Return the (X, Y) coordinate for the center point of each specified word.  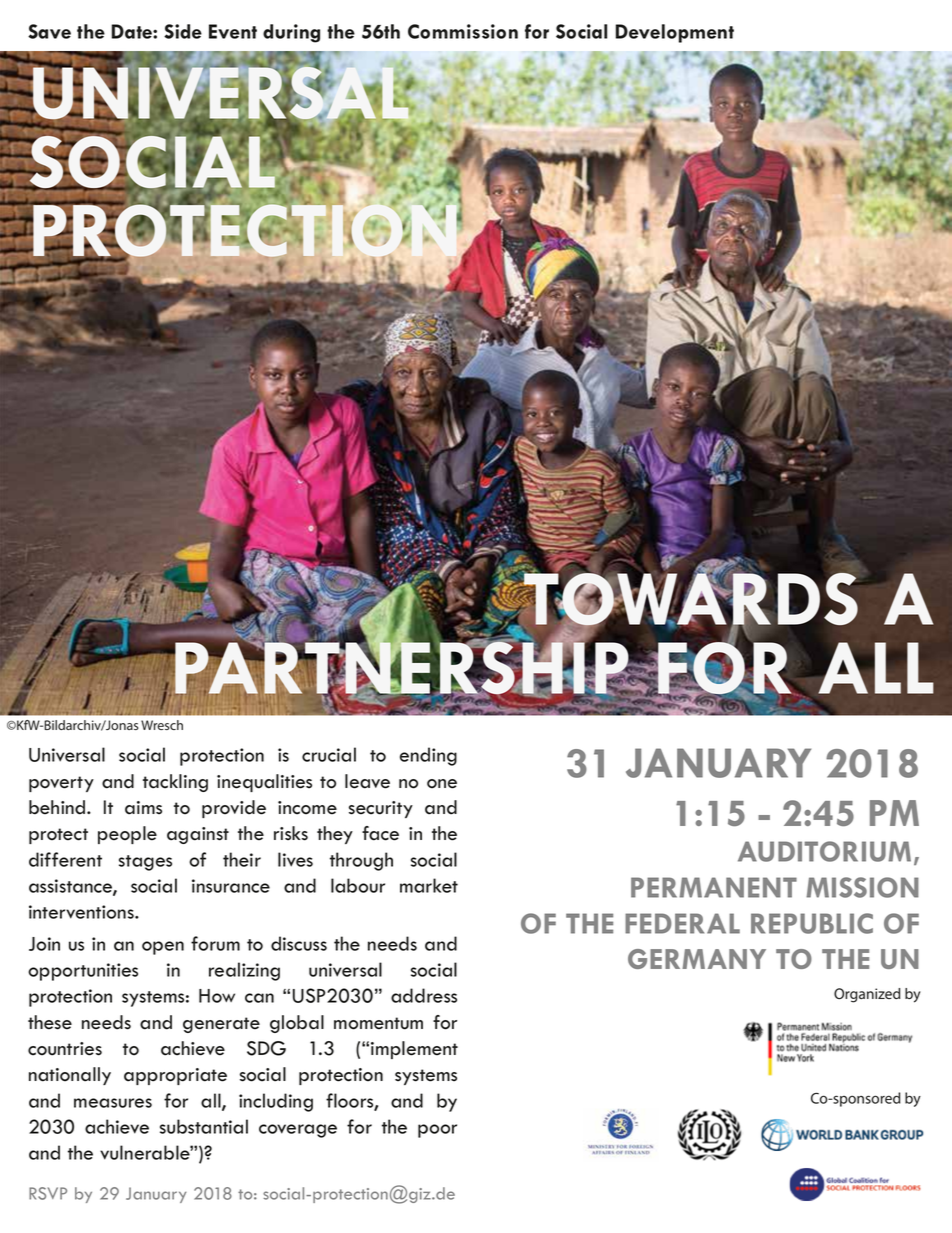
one (442, 784)
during (291, 33)
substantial (204, 1126)
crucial (329, 754)
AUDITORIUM (824, 851)
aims (143, 808)
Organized (867, 995)
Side (183, 31)
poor (437, 1131)
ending (428, 756)
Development (675, 33)
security (381, 809)
